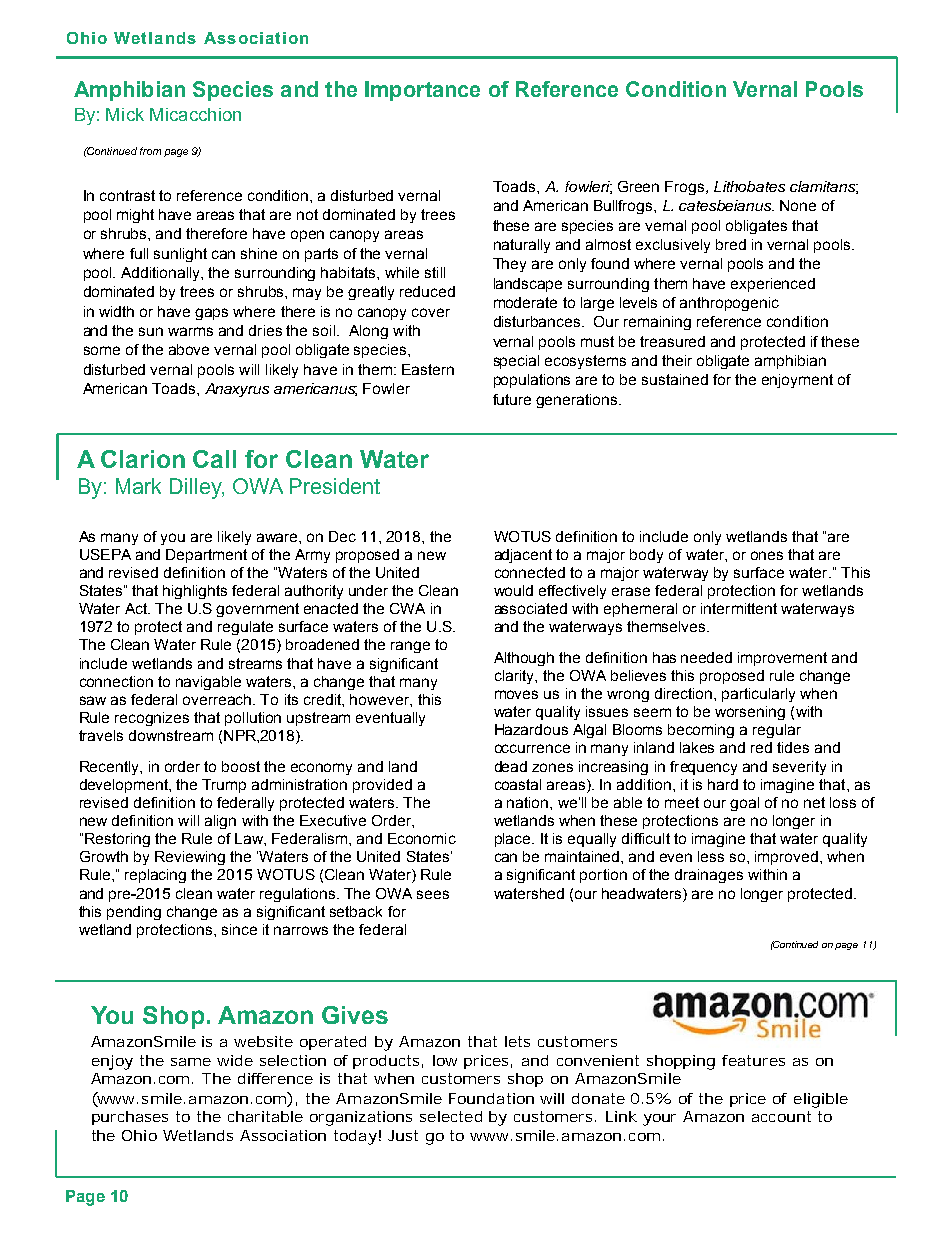 The height and width of the screenshot is (1233, 952). What do you see at coordinates (675, 379) in the screenshot?
I see `sustained` at bounding box center [675, 379].
